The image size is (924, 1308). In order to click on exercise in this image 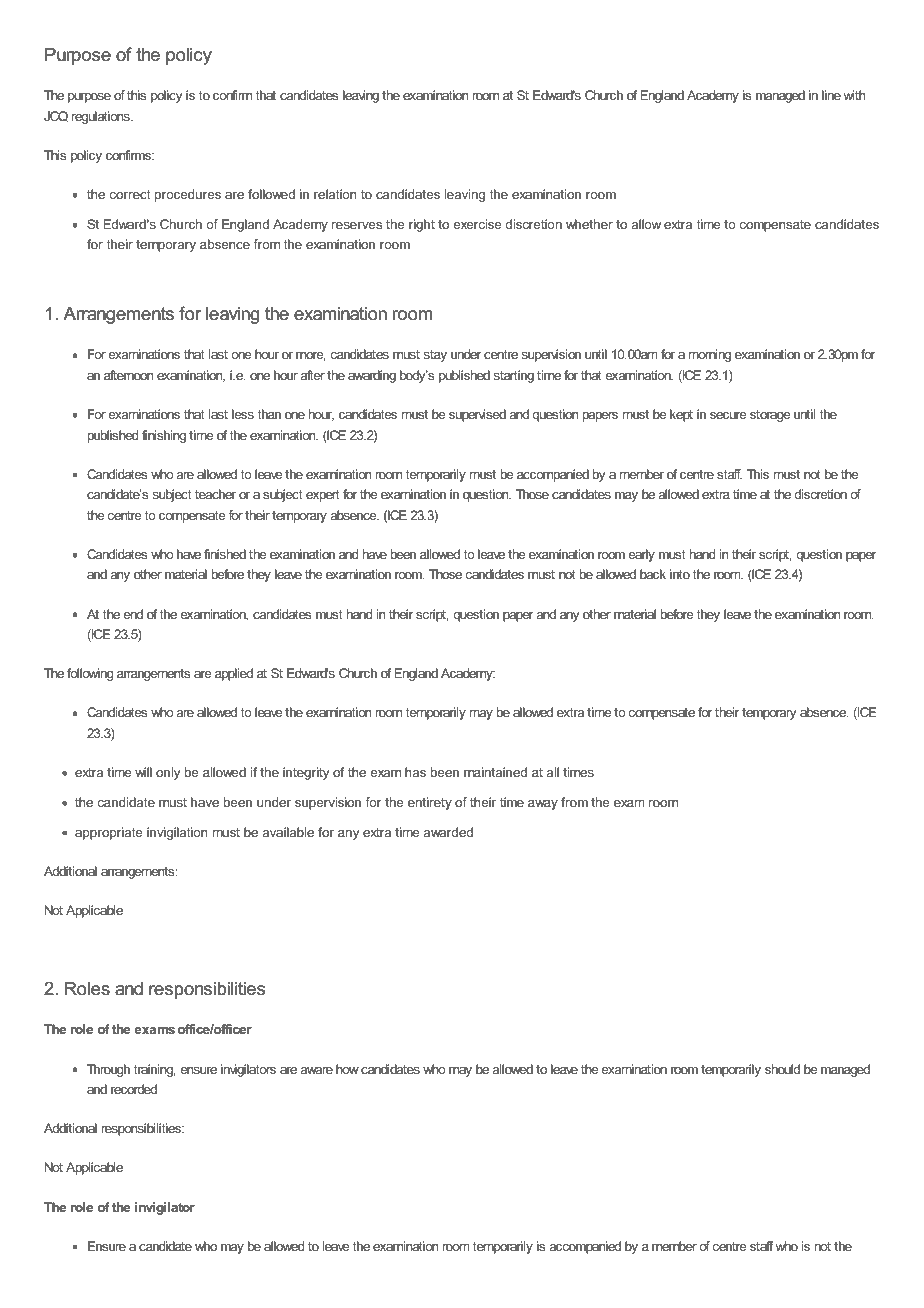, I will do `click(477, 224)`.
